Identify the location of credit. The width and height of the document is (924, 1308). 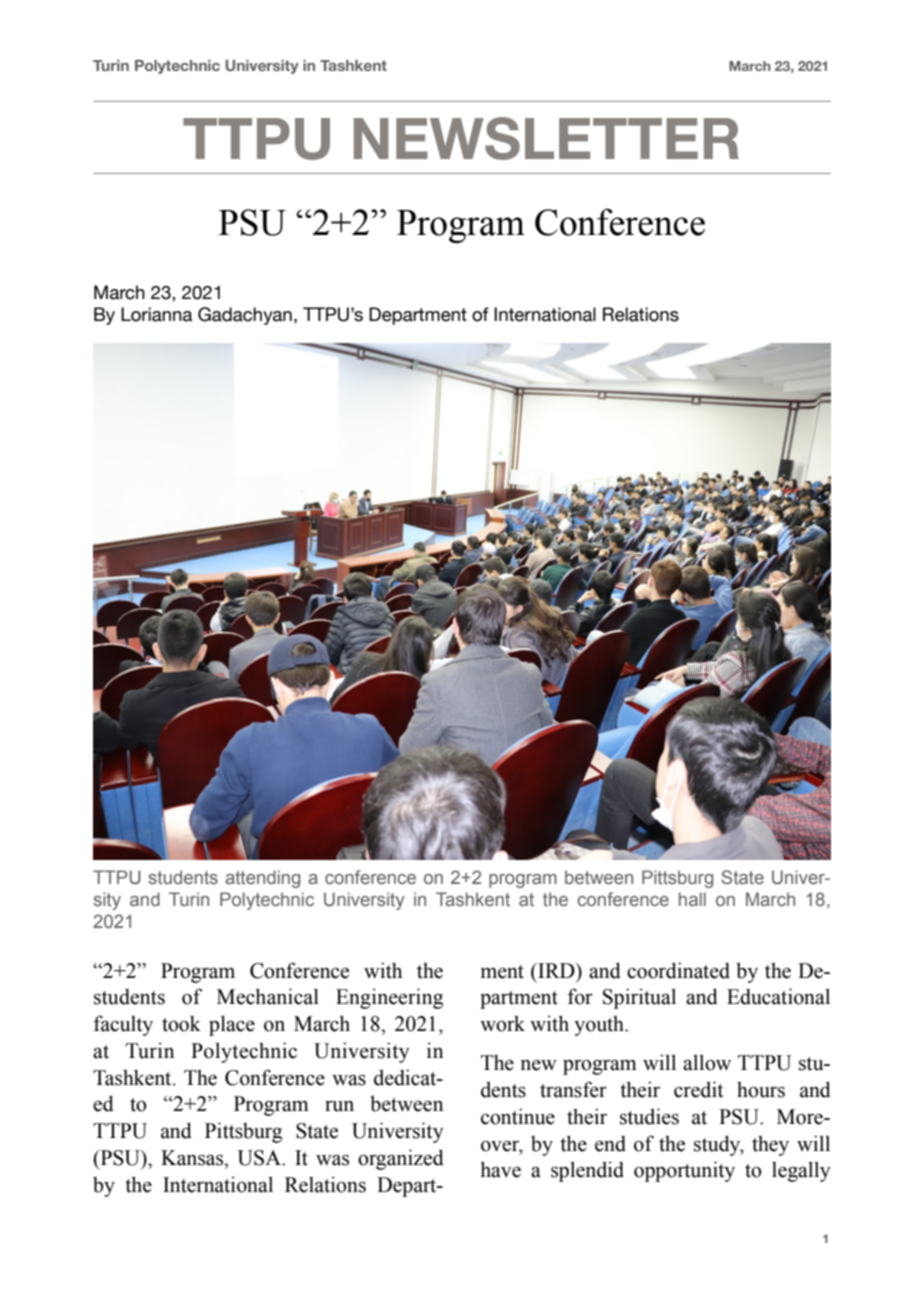
(699, 1089).
